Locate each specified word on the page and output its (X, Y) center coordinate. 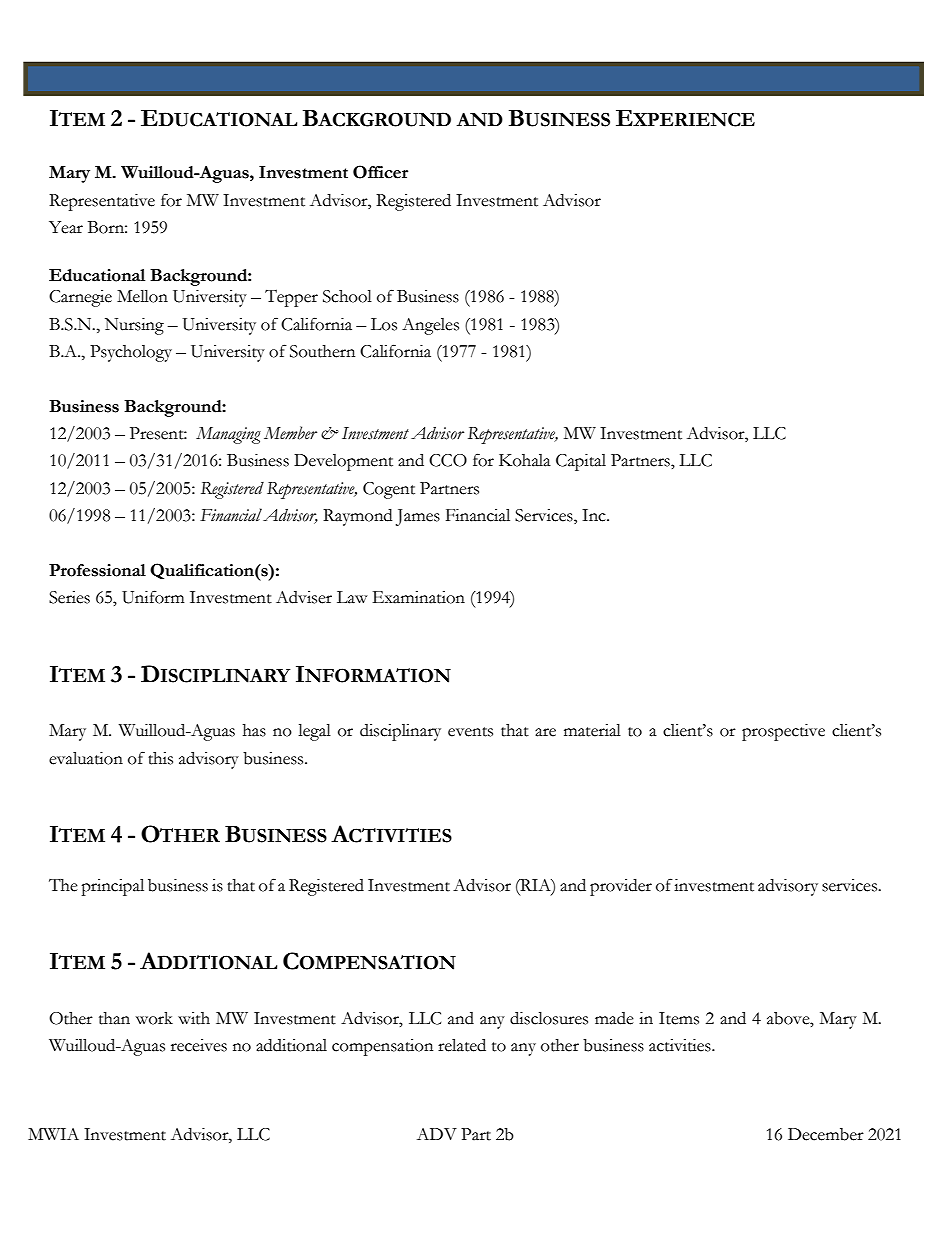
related (462, 1045)
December (826, 1134)
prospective (783, 732)
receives (199, 1045)
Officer (380, 172)
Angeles (430, 326)
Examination (419, 597)
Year (66, 227)
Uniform (153, 597)
